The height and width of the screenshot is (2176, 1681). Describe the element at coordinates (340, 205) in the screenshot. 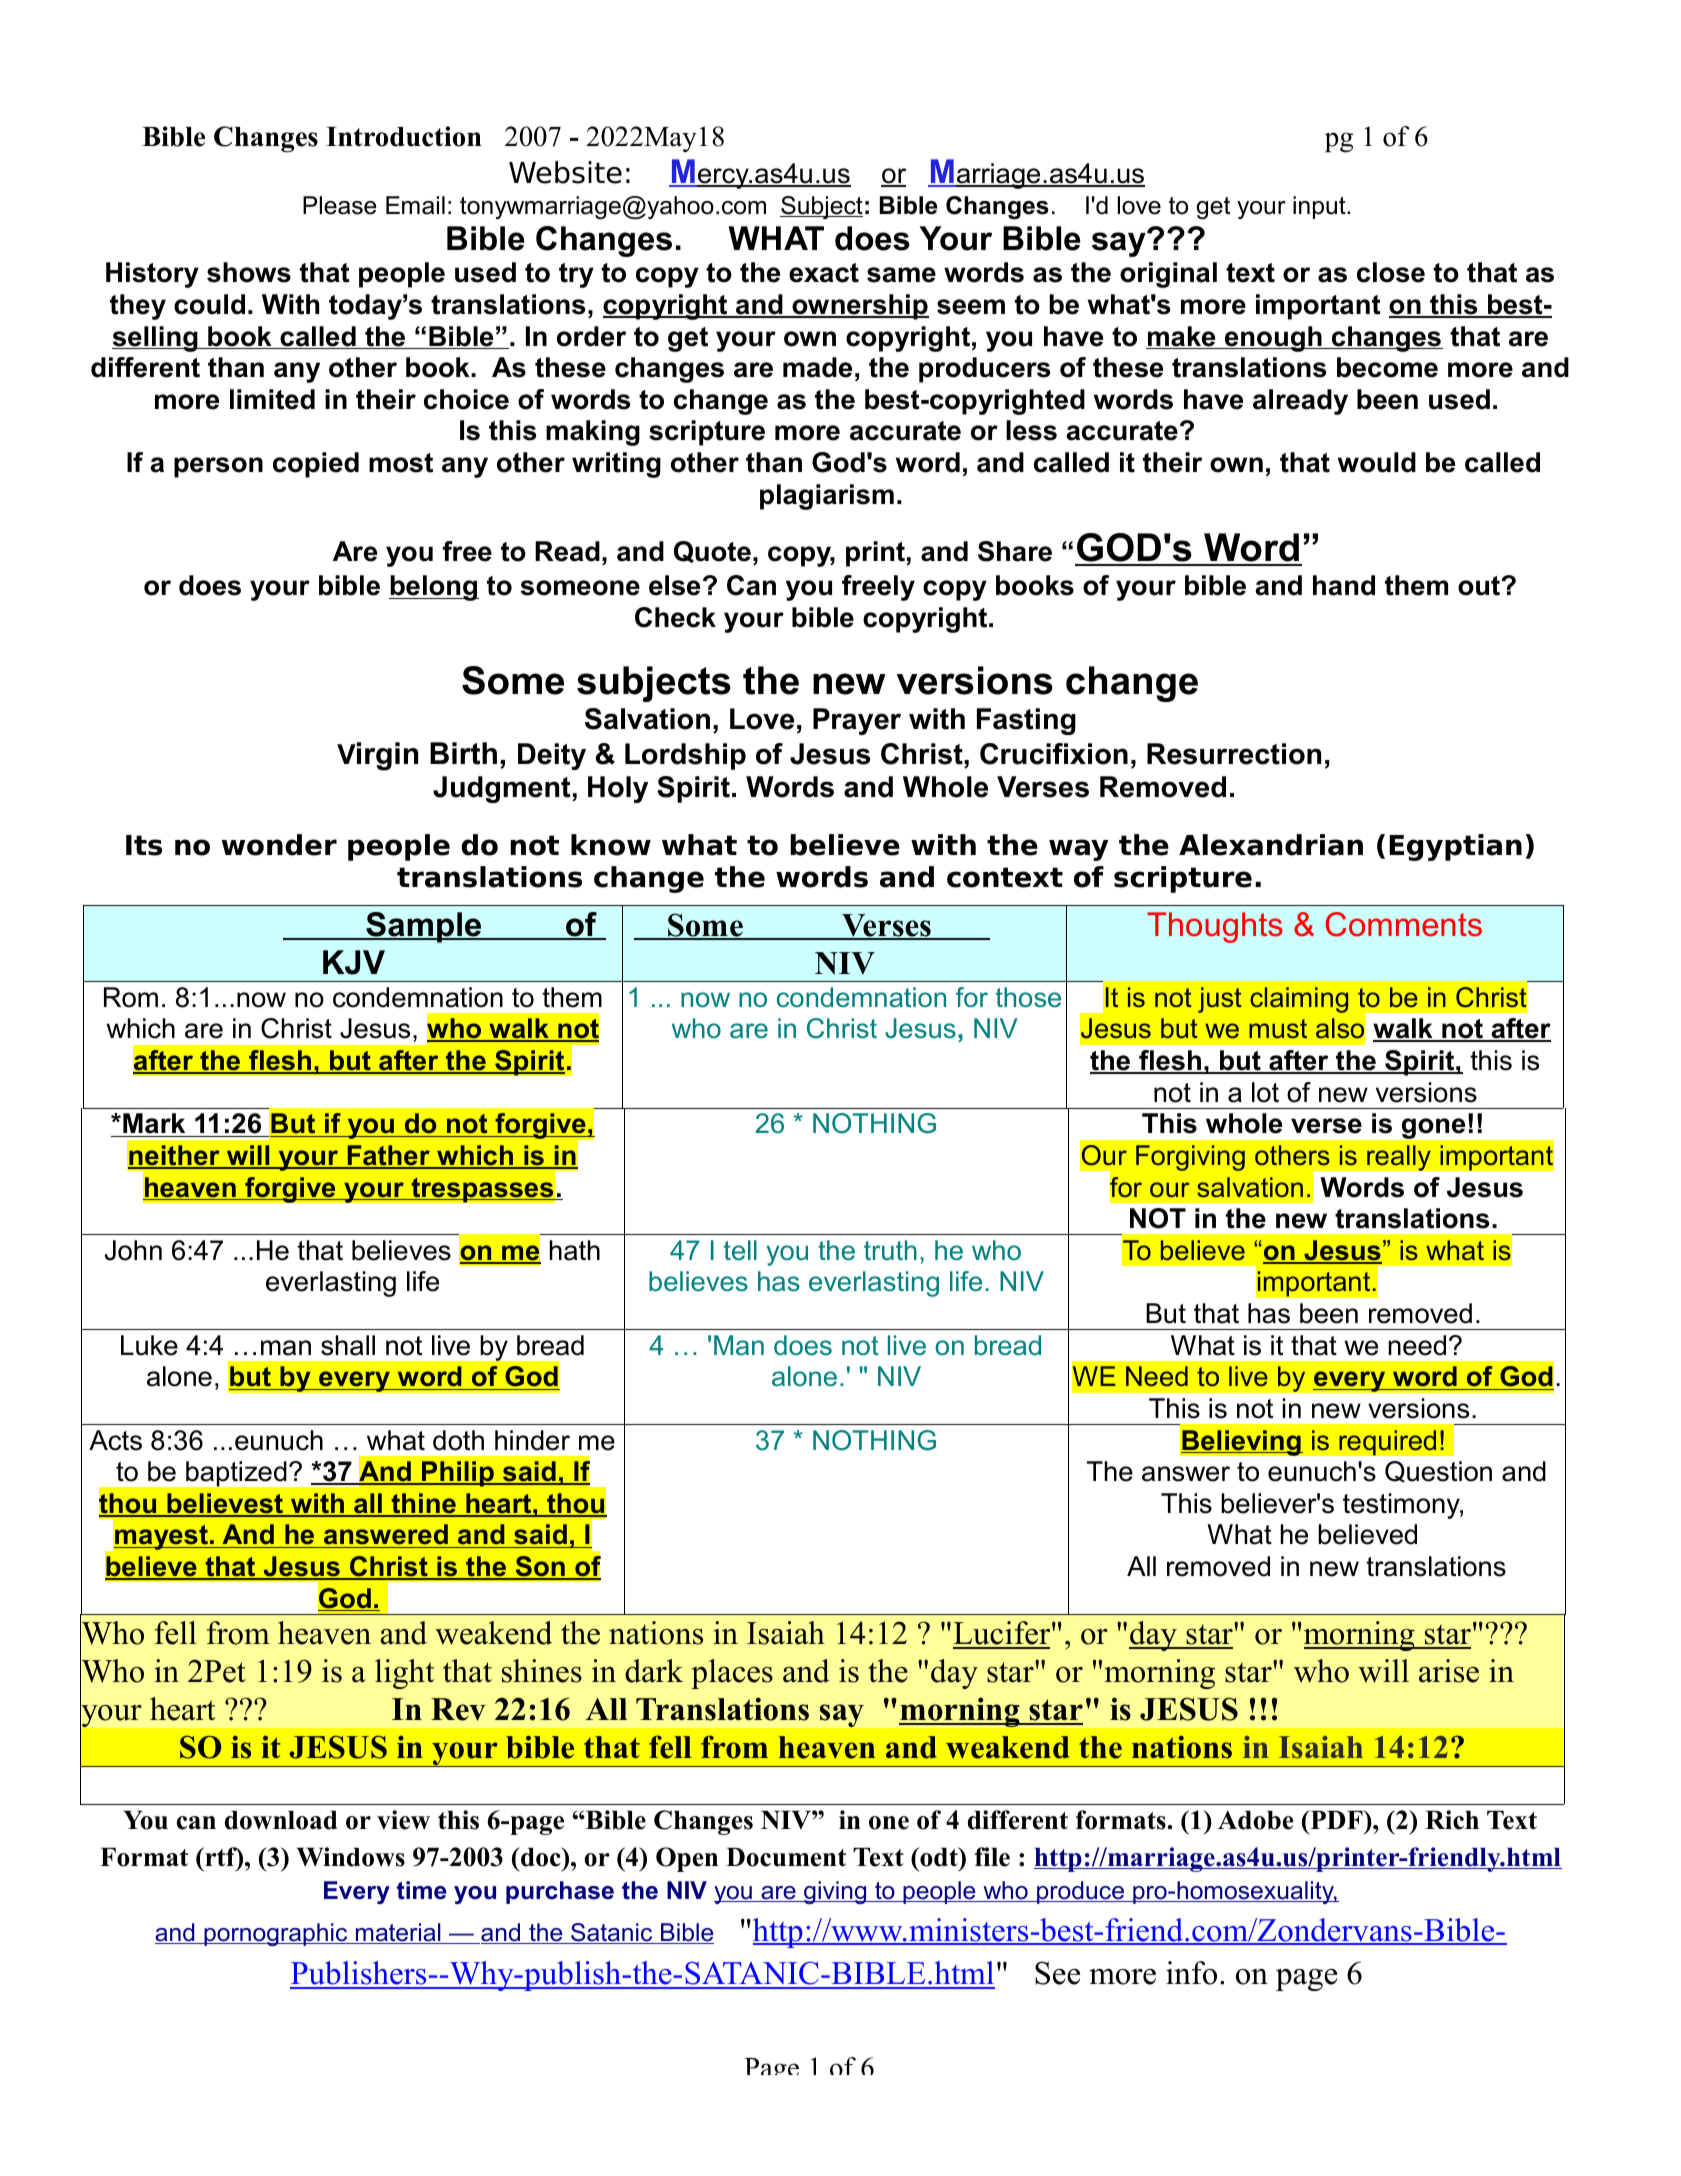

I see `Please` at that location.
